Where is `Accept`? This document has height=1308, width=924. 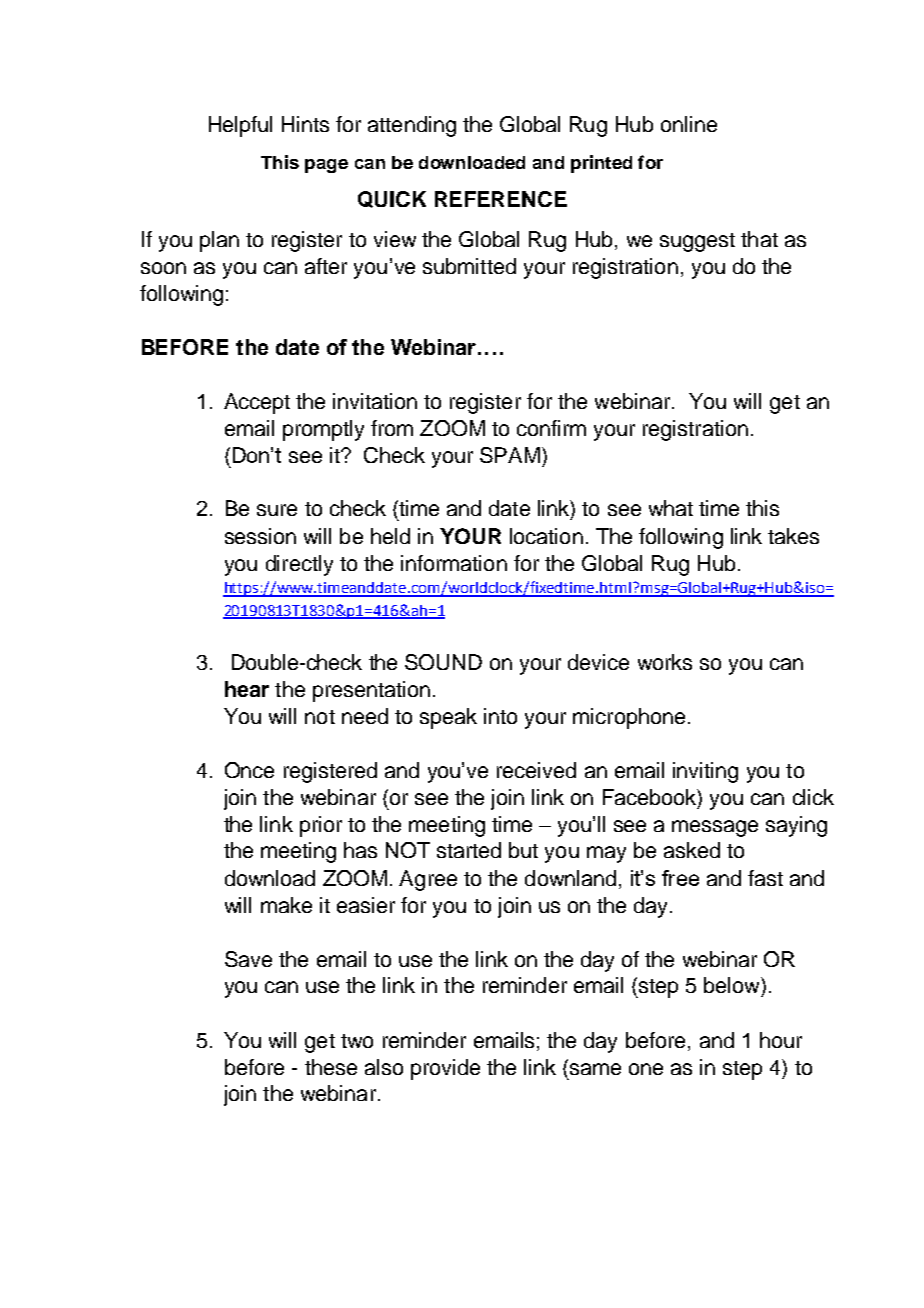
Accept is located at coordinates (257, 403).
